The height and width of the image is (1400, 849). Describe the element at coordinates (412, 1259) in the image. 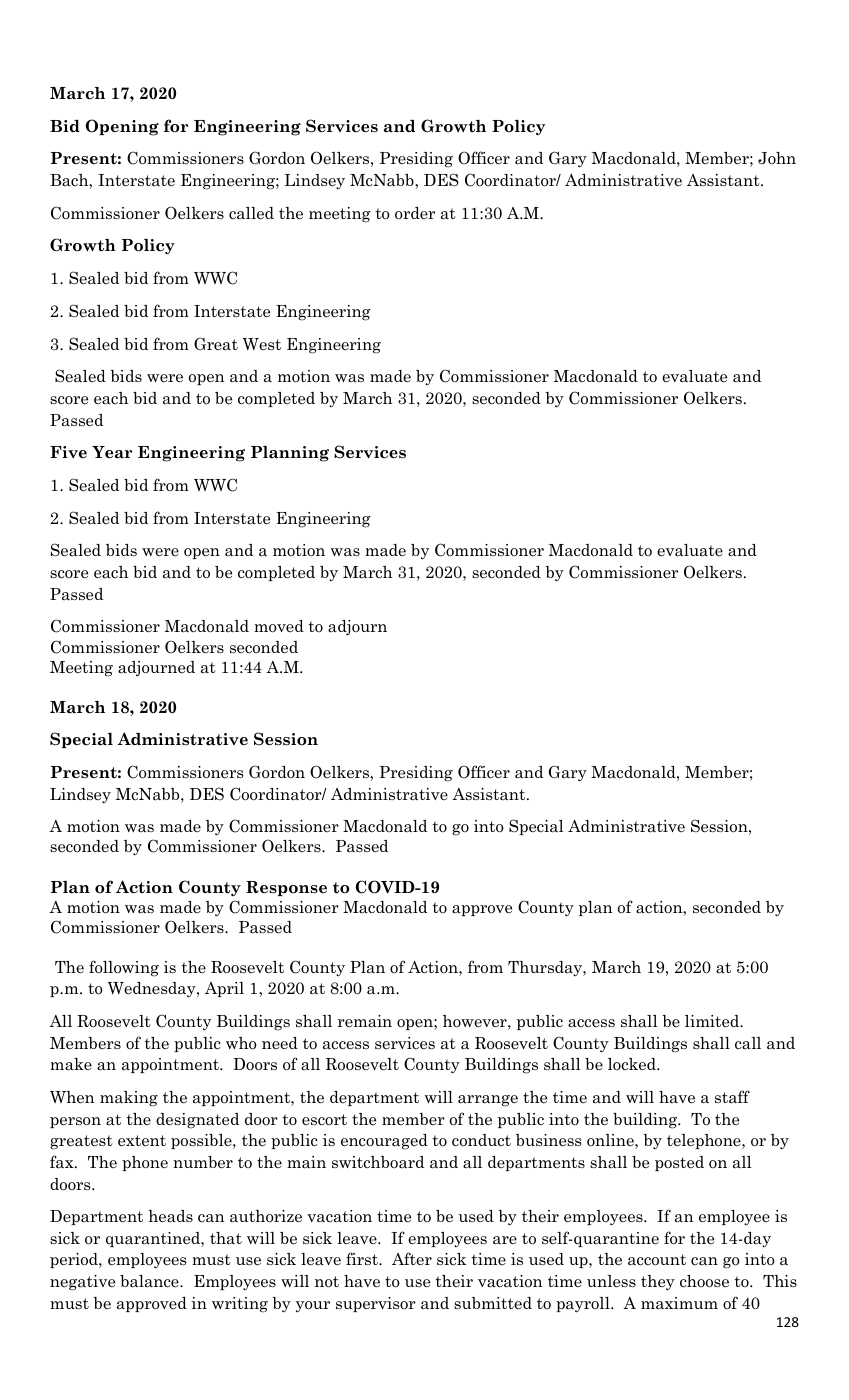

I see `After` at that location.
